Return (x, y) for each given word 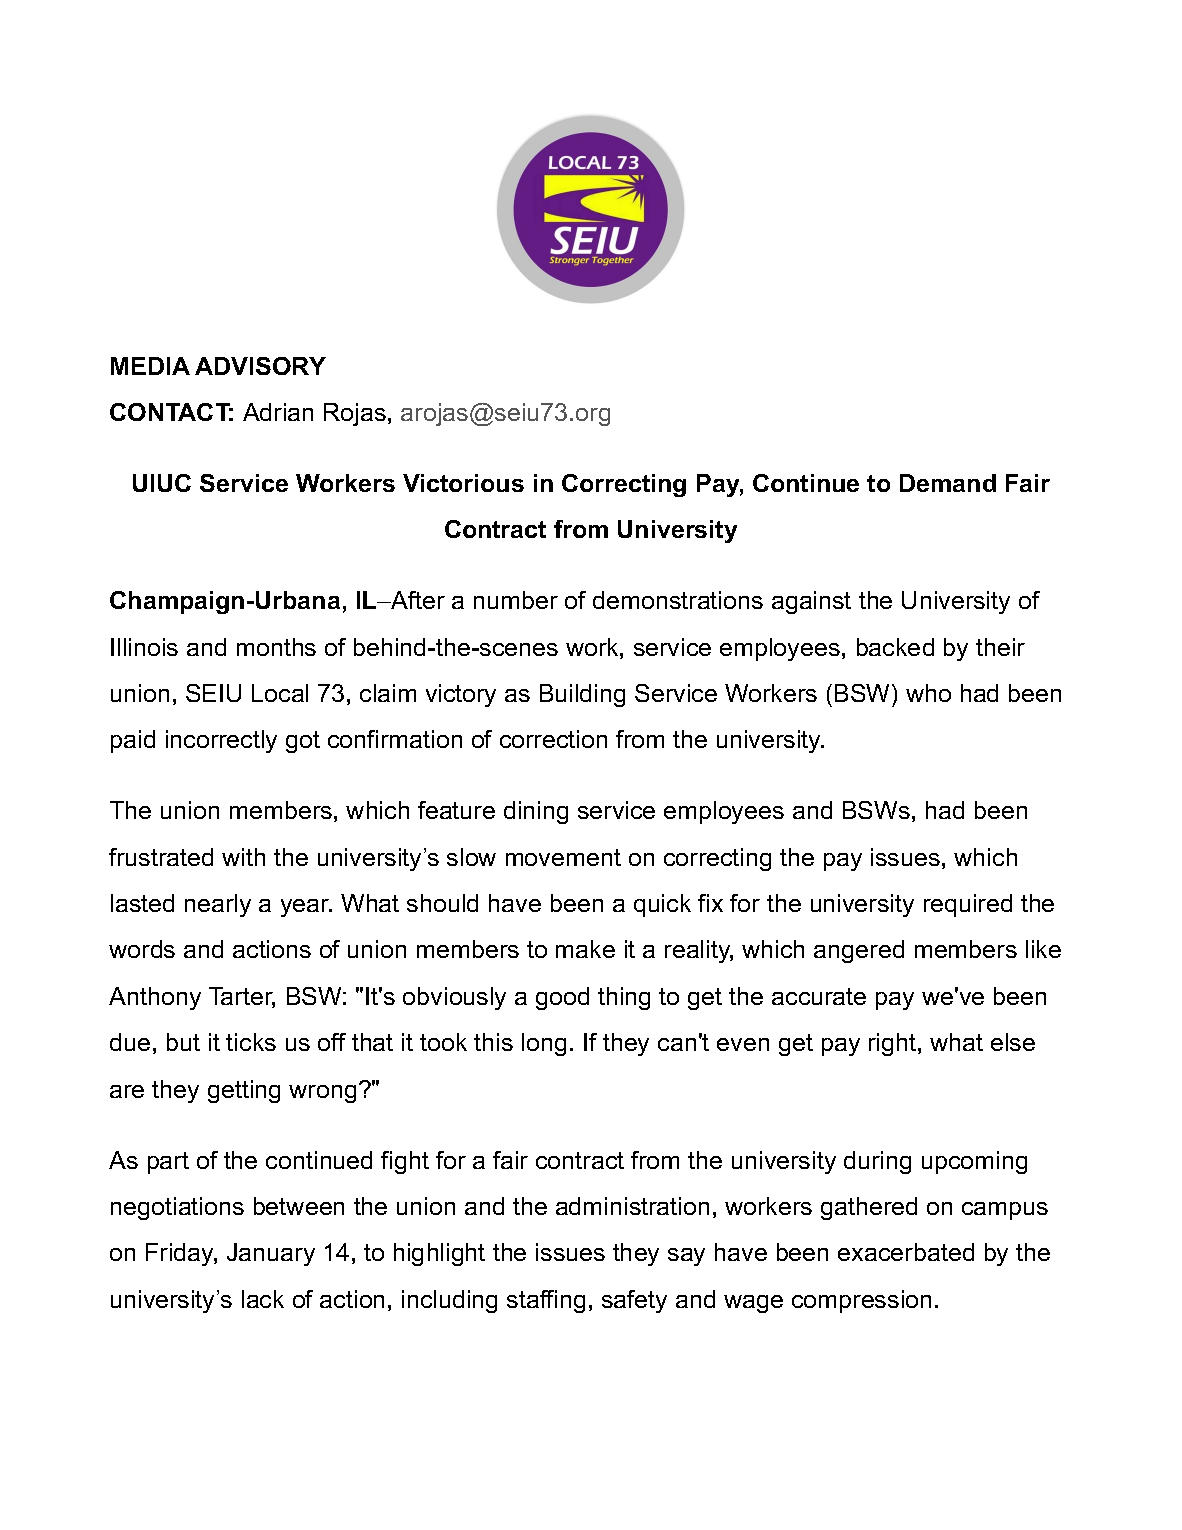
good (562, 998)
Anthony (155, 998)
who (928, 693)
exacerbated (906, 1252)
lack (263, 1299)
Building (582, 695)
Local (280, 693)
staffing (546, 1301)
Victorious (463, 483)
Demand (948, 483)
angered (859, 951)
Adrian (278, 412)
